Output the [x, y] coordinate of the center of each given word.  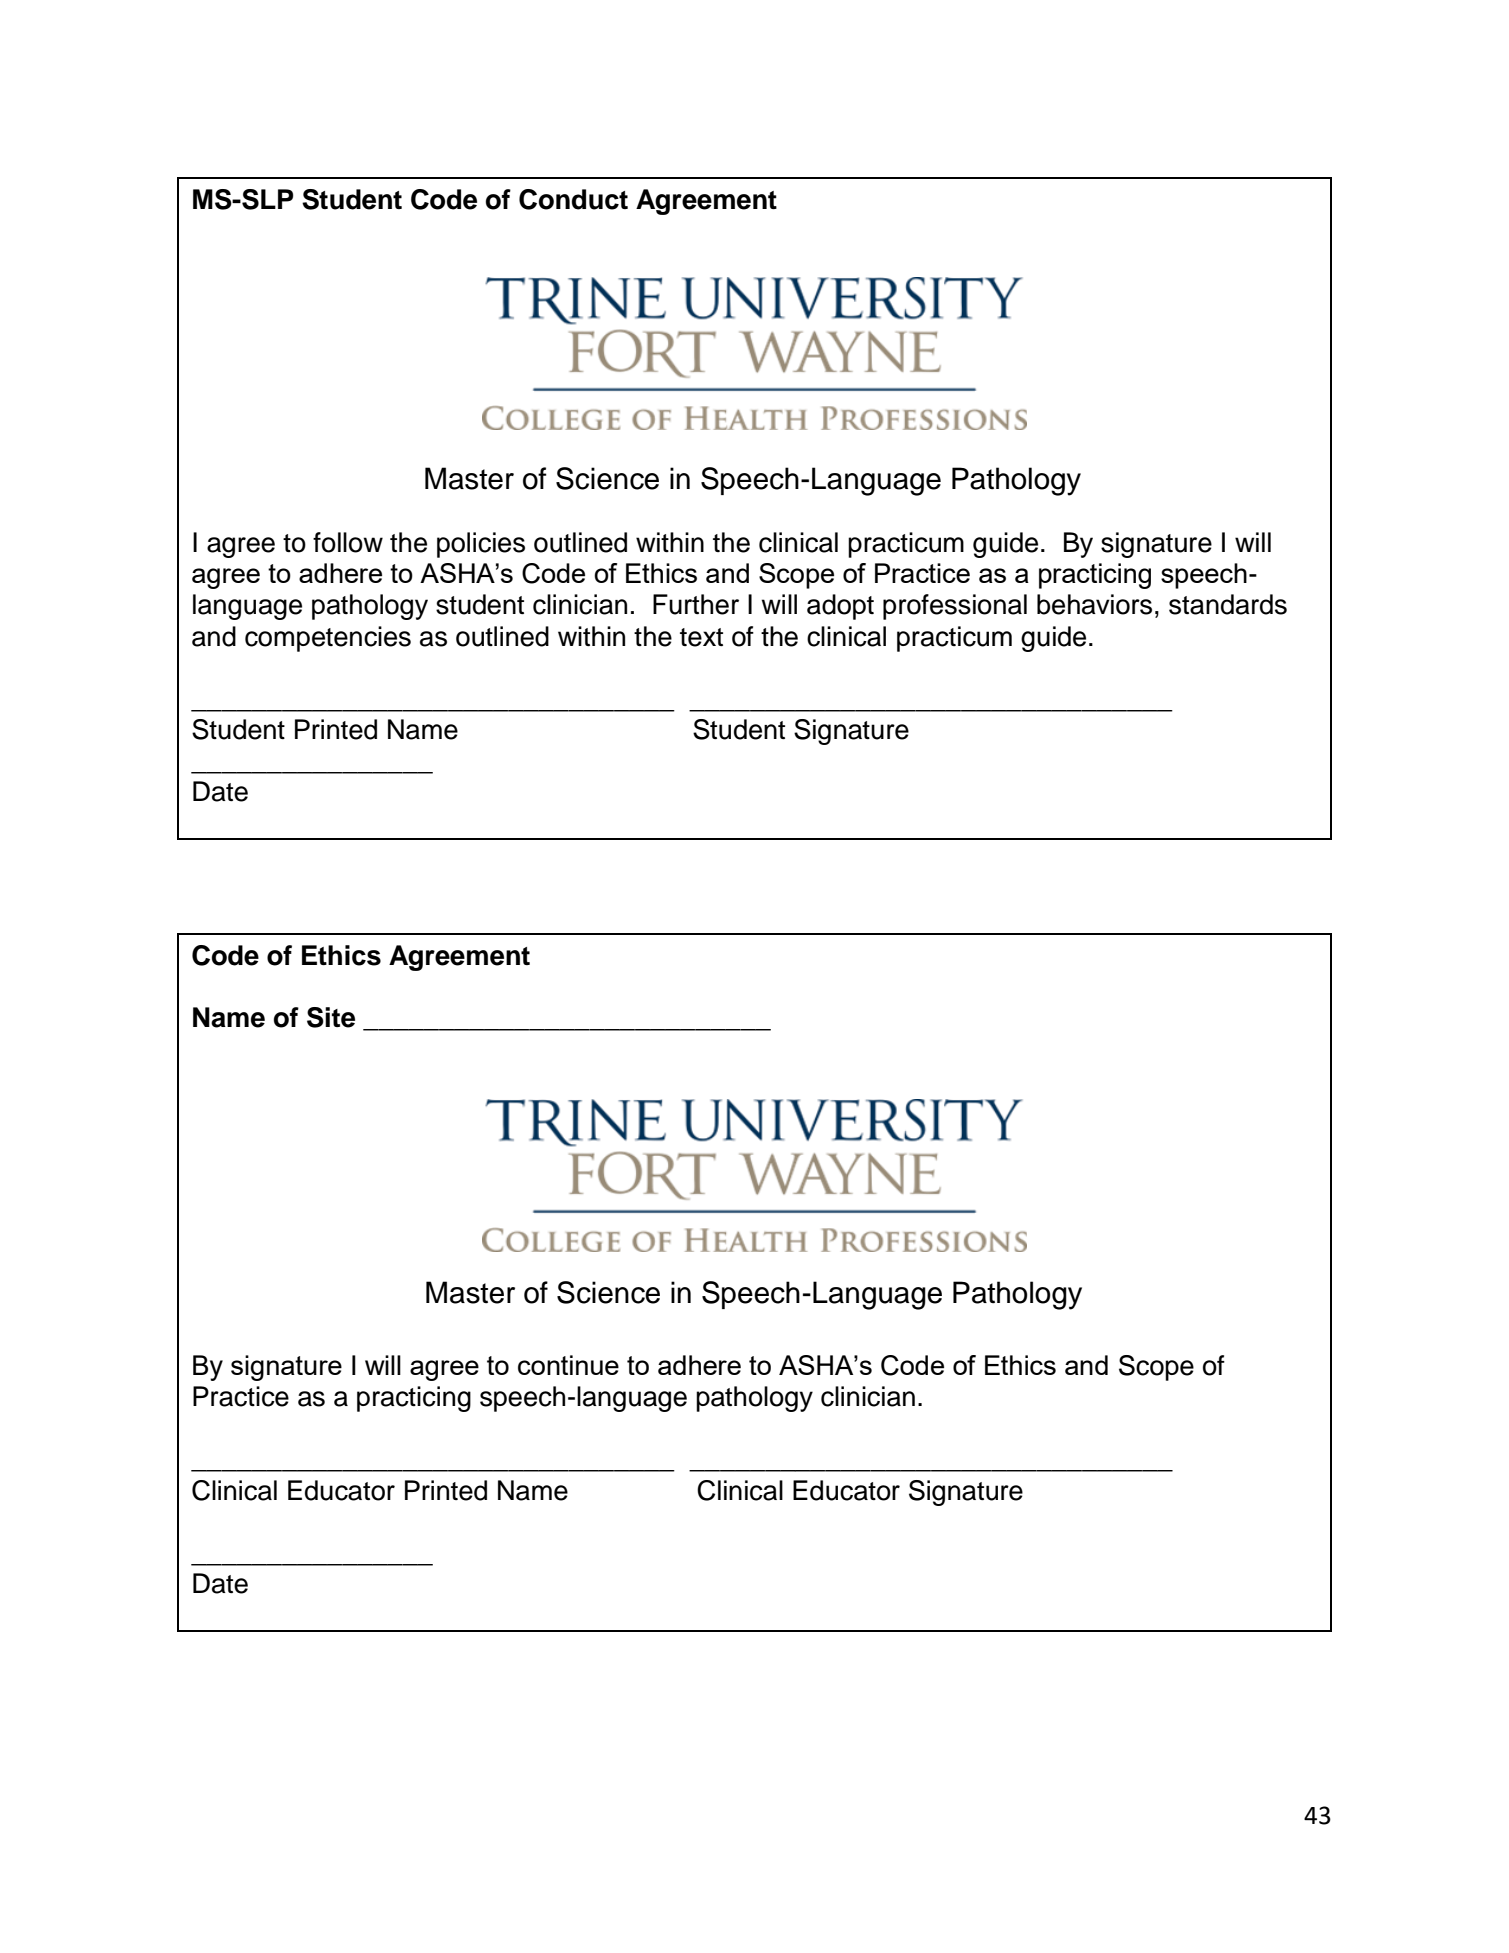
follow [348, 542]
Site [331, 1017]
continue [568, 1365]
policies [481, 545]
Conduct [573, 199]
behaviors [1094, 604]
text [701, 637]
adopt [840, 607]
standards [1228, 604]
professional [955, 607]
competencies [328, 639]
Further [696, 604]
